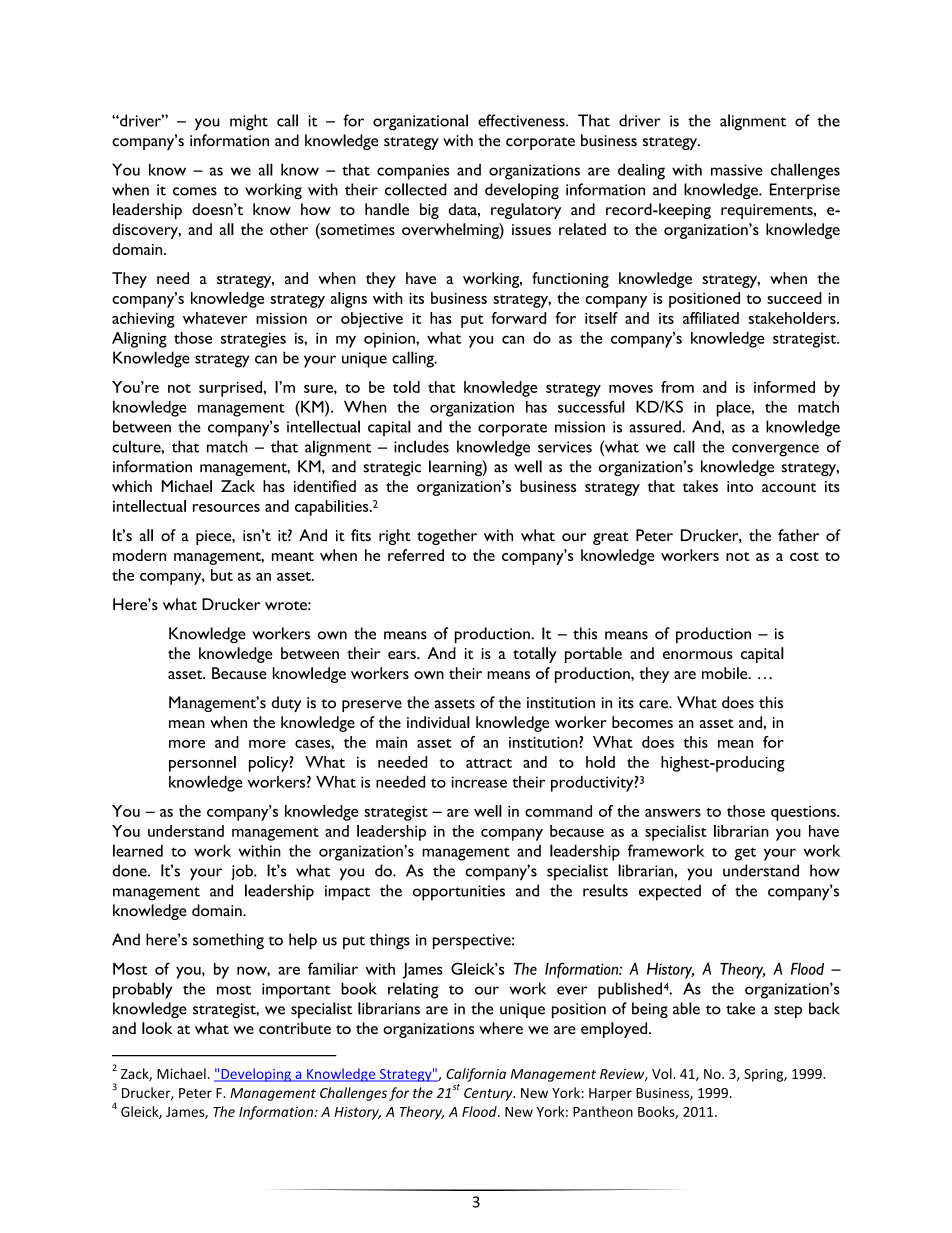 This screenshot has height=1233, width=952. I want to click on might, so click(249, 122).
